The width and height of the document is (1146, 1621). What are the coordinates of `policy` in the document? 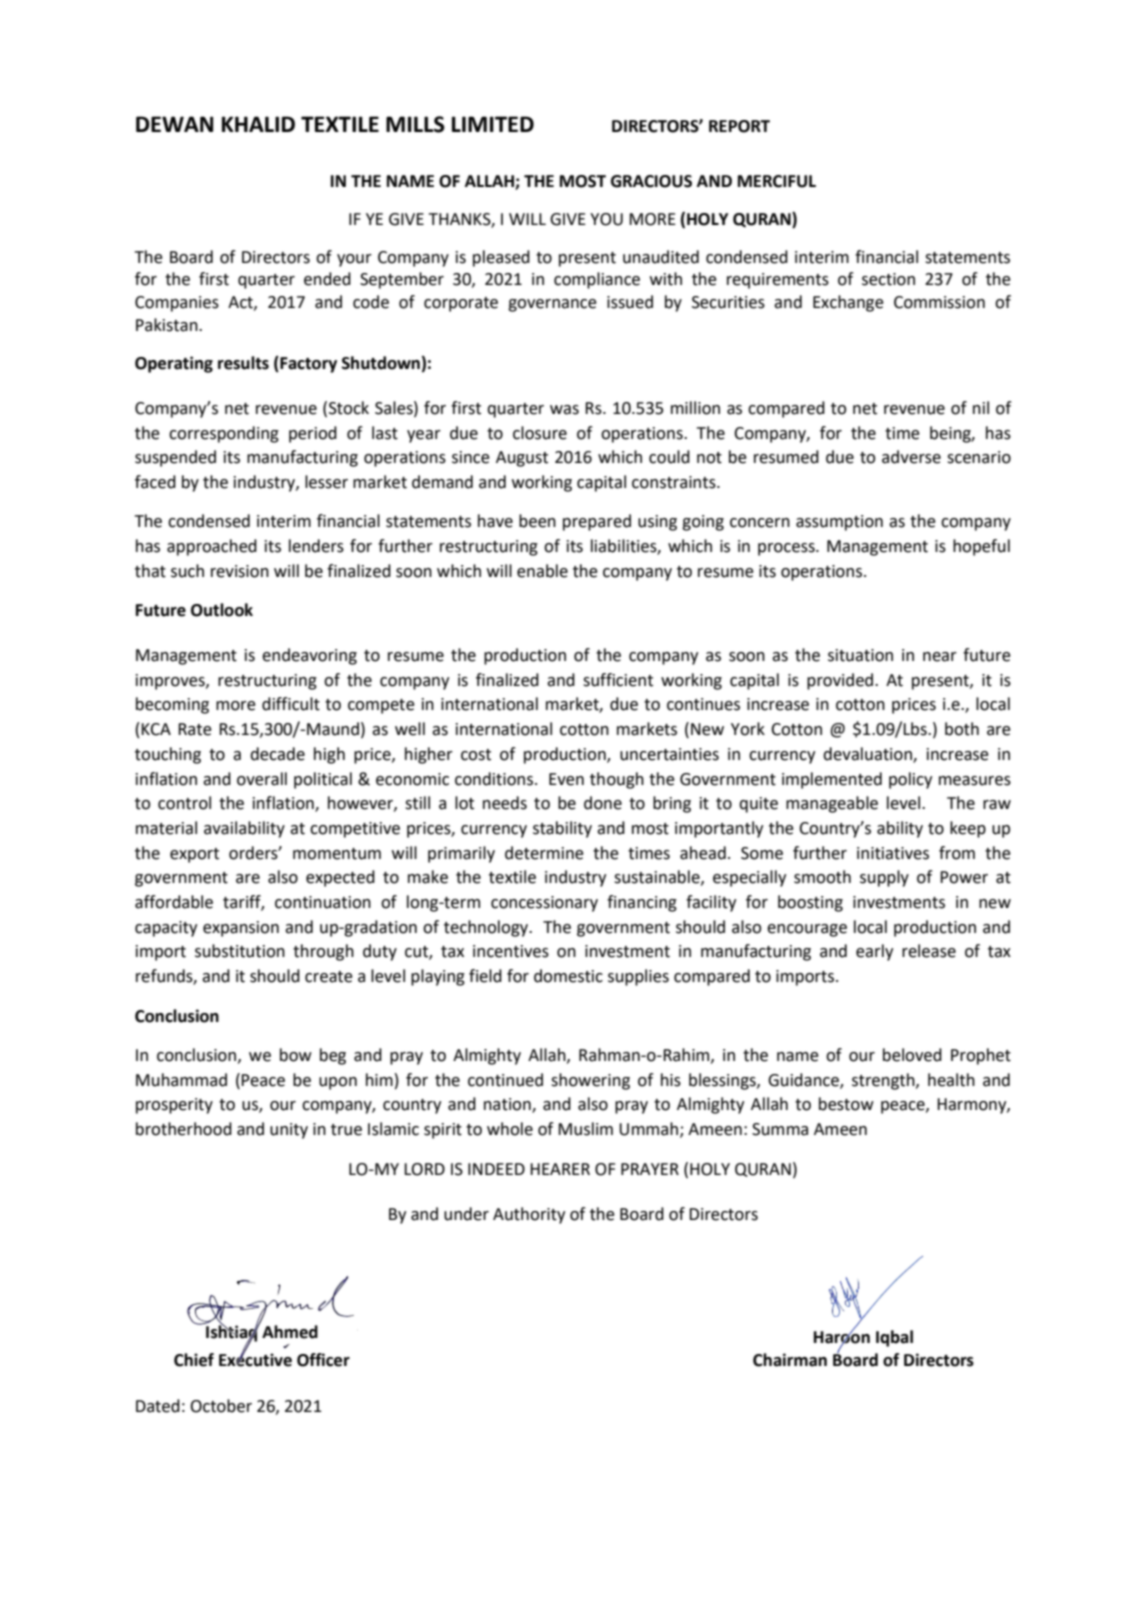 It's located at (910, 780).
